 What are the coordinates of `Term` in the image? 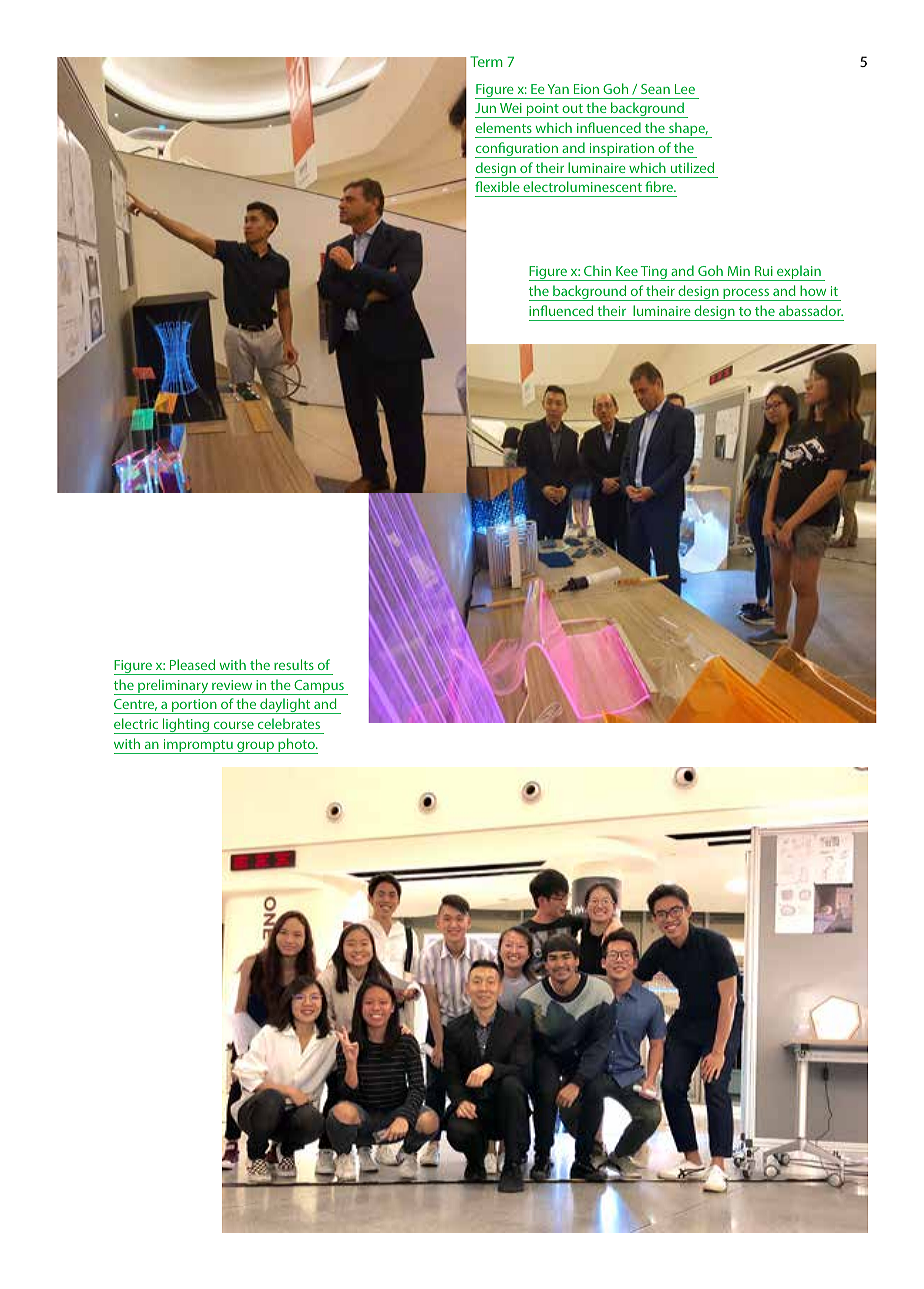 It's located at (486, 61).
